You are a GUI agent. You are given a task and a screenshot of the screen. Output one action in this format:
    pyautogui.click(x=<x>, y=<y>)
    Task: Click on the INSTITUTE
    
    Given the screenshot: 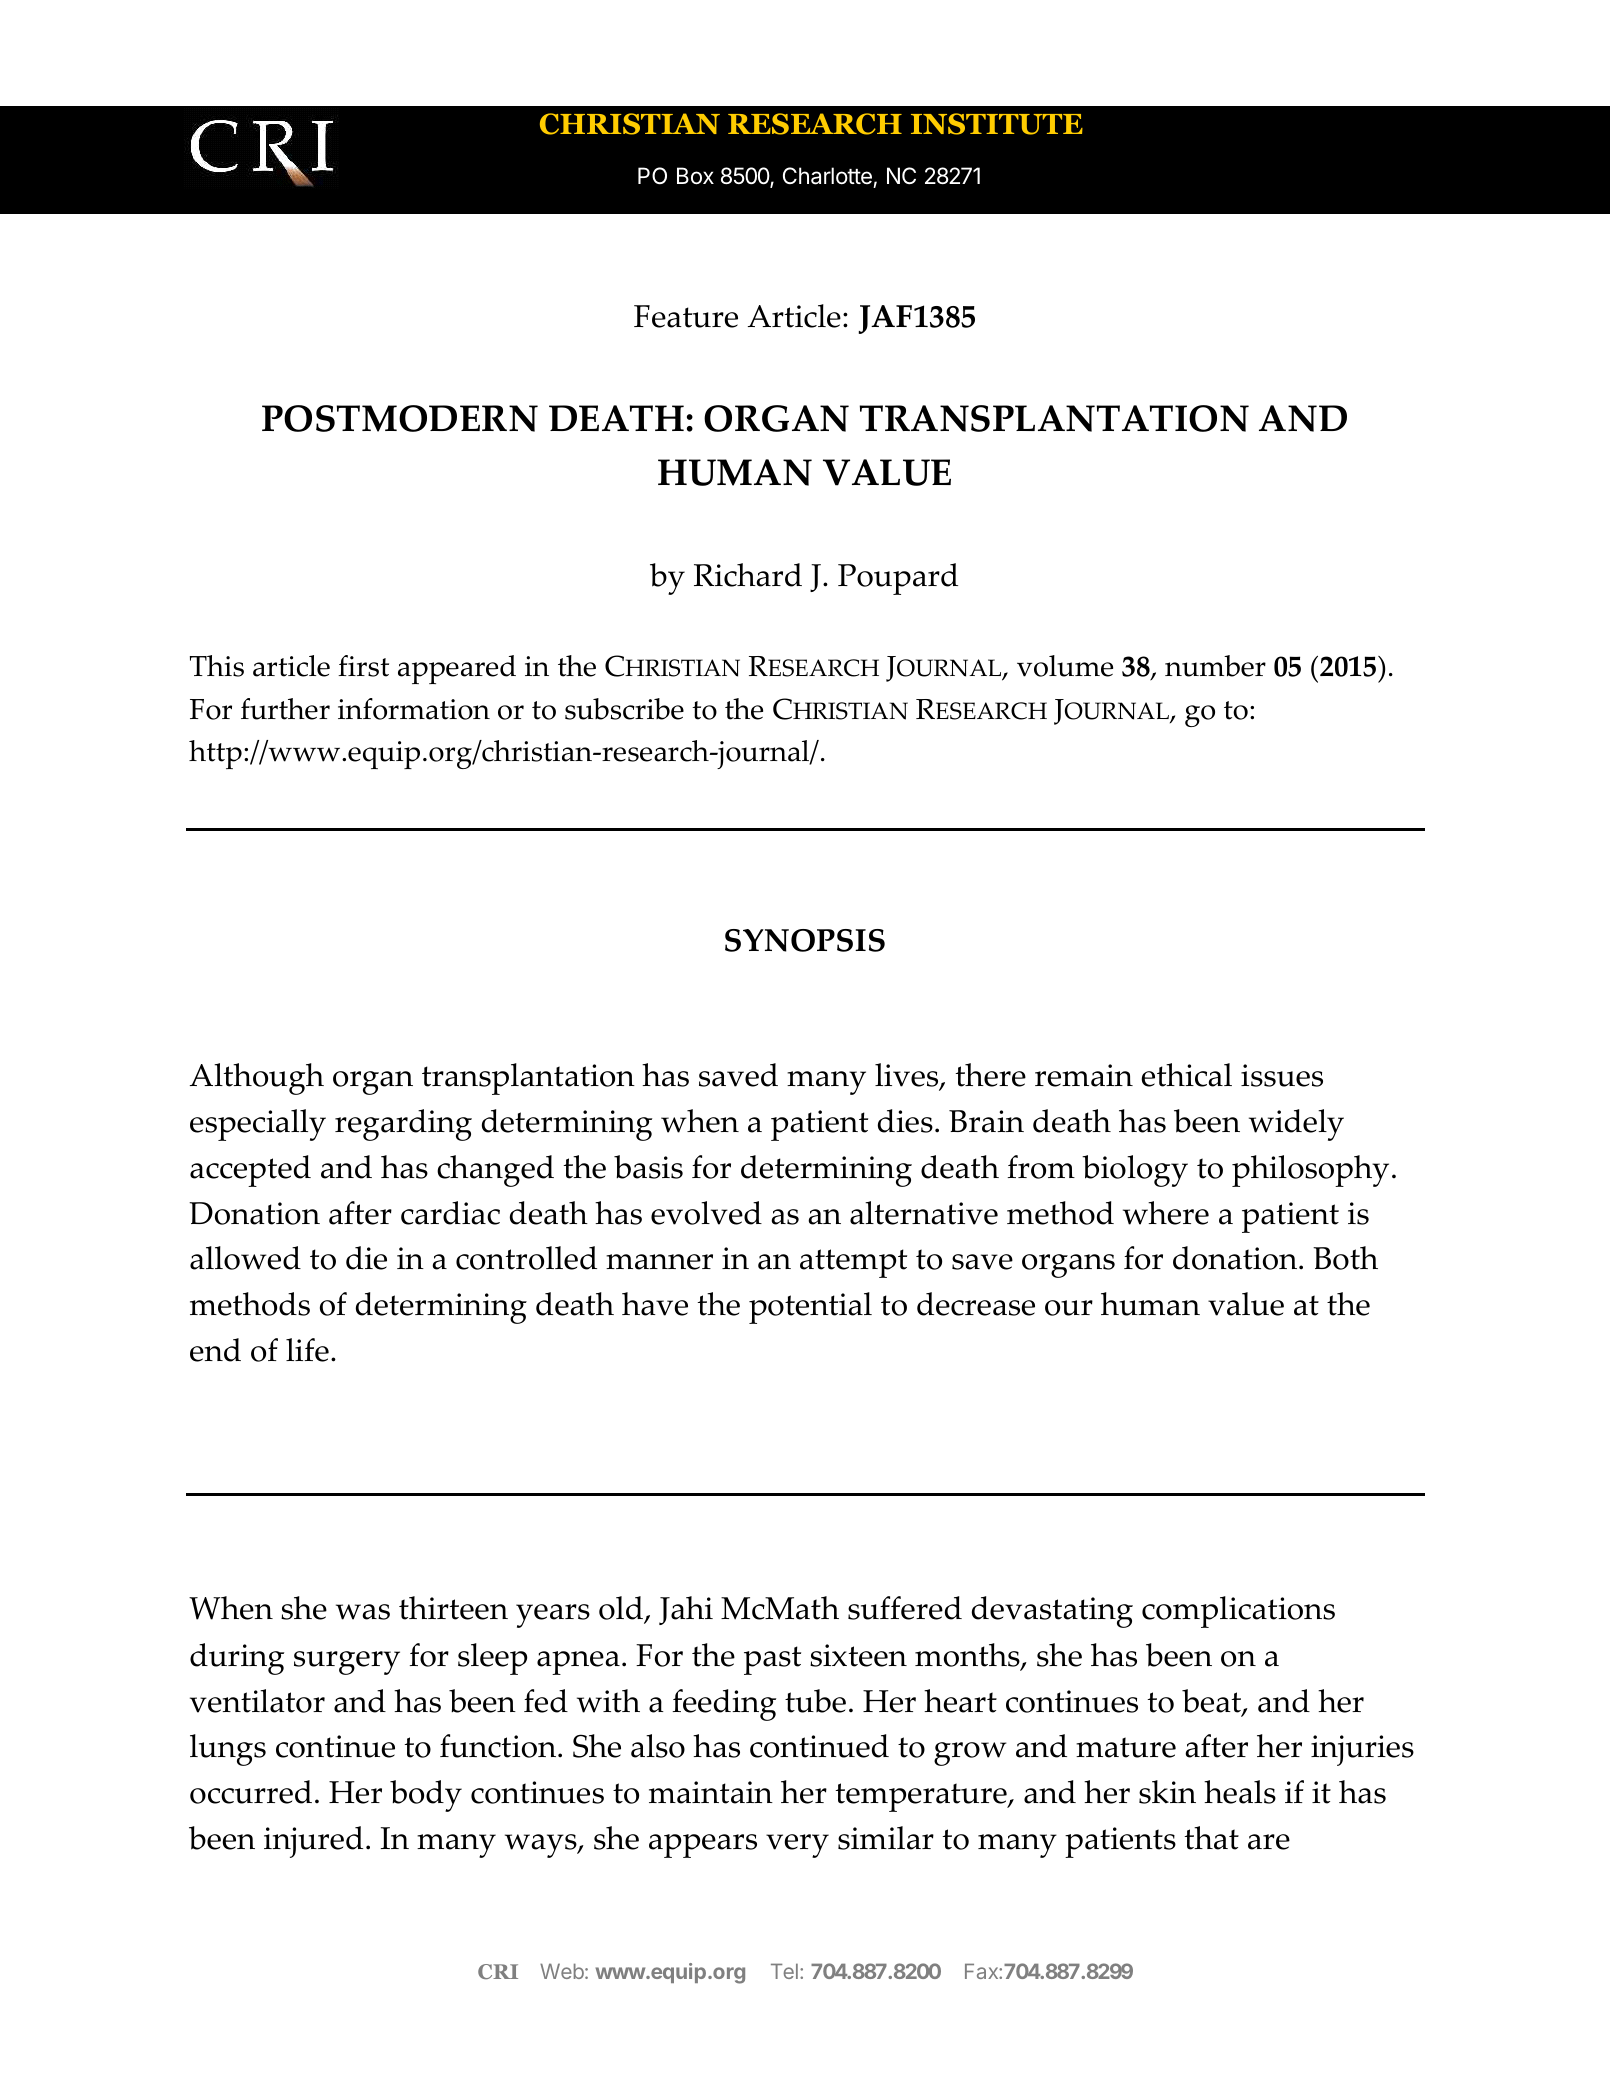 What is the action you would take?
    pyautogui.click(x=997, y=124)
